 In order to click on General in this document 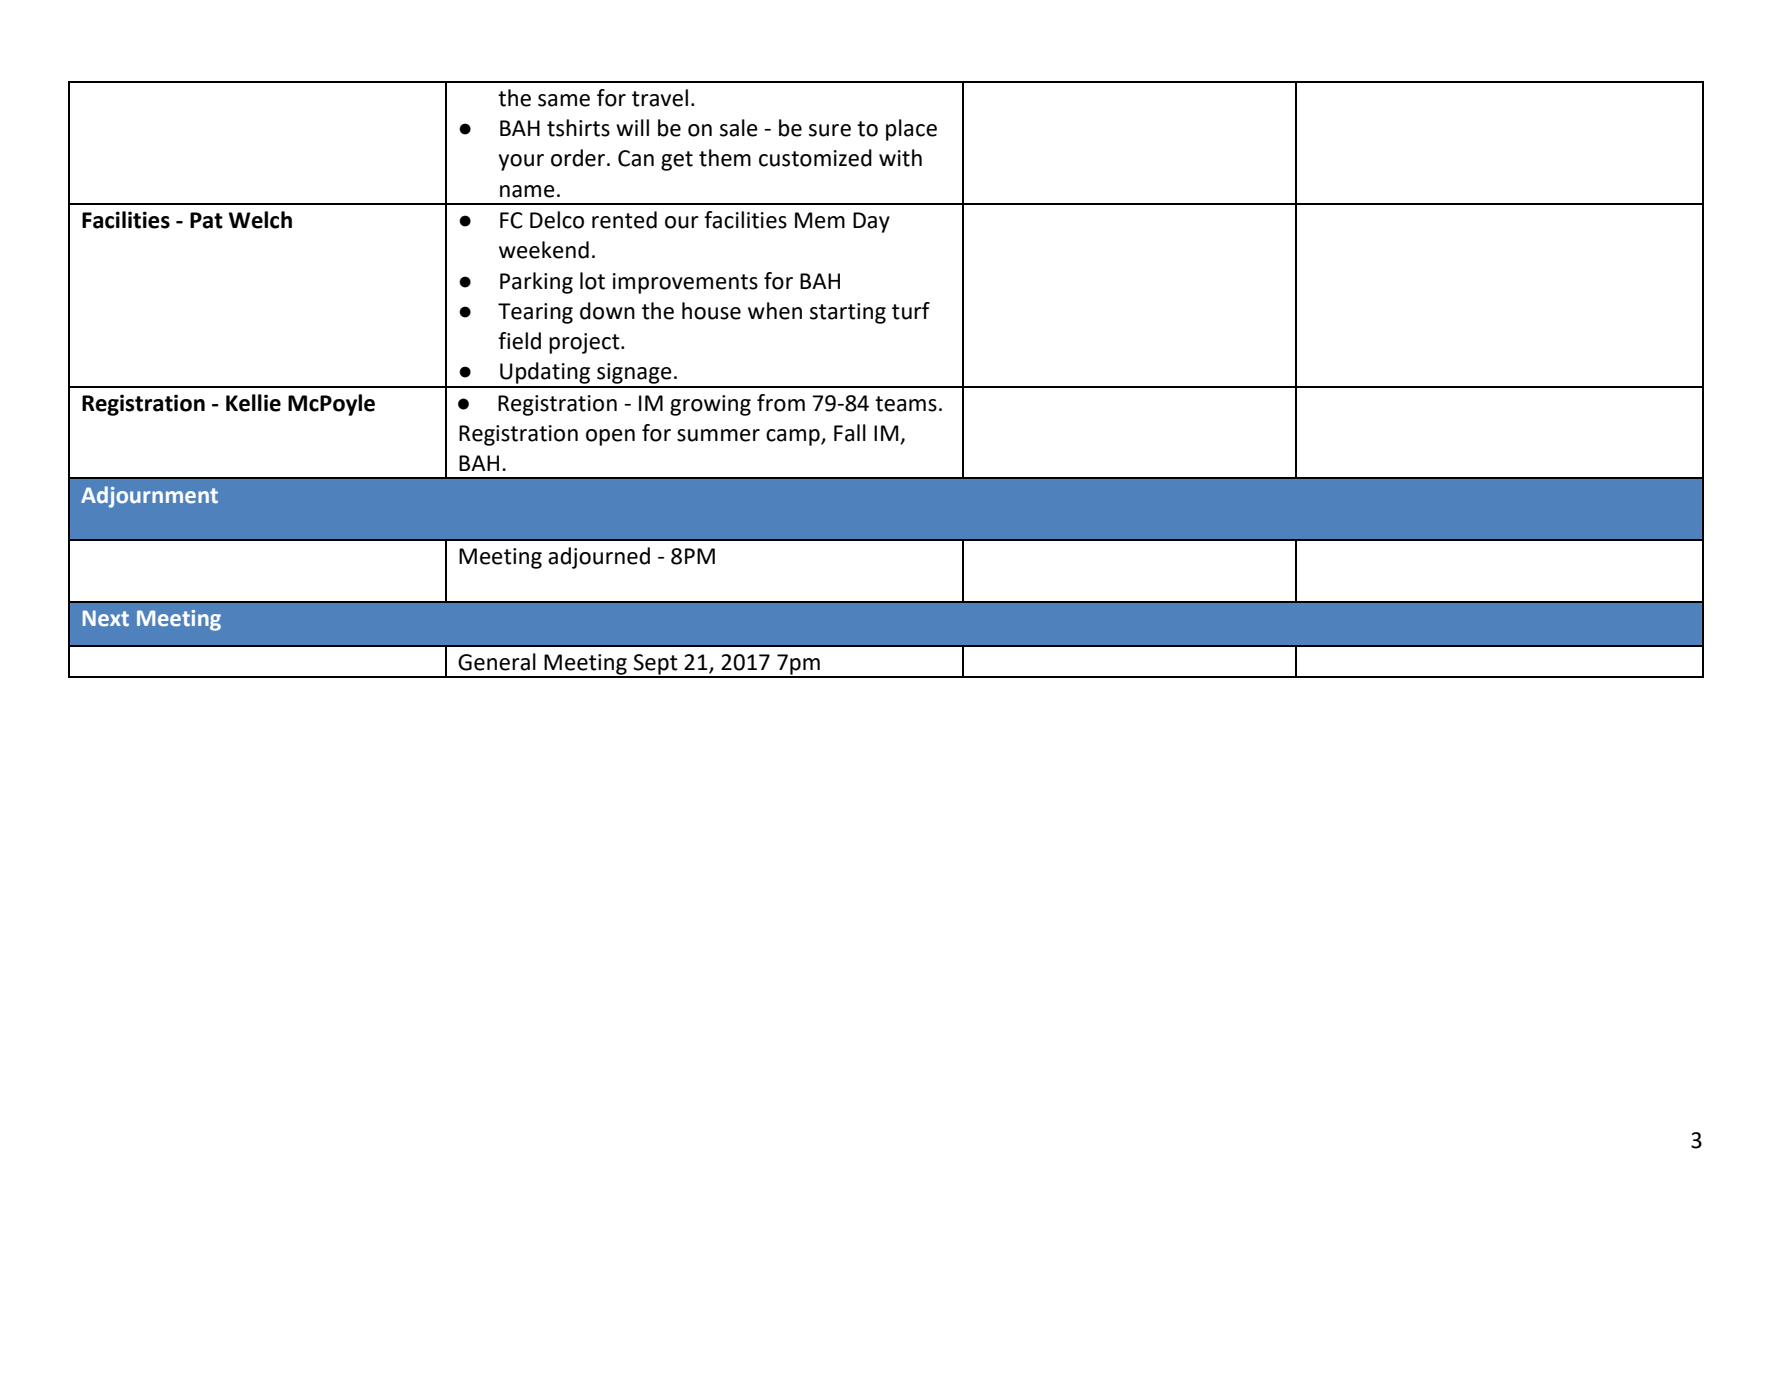, I will do `click(497, 662)`.
